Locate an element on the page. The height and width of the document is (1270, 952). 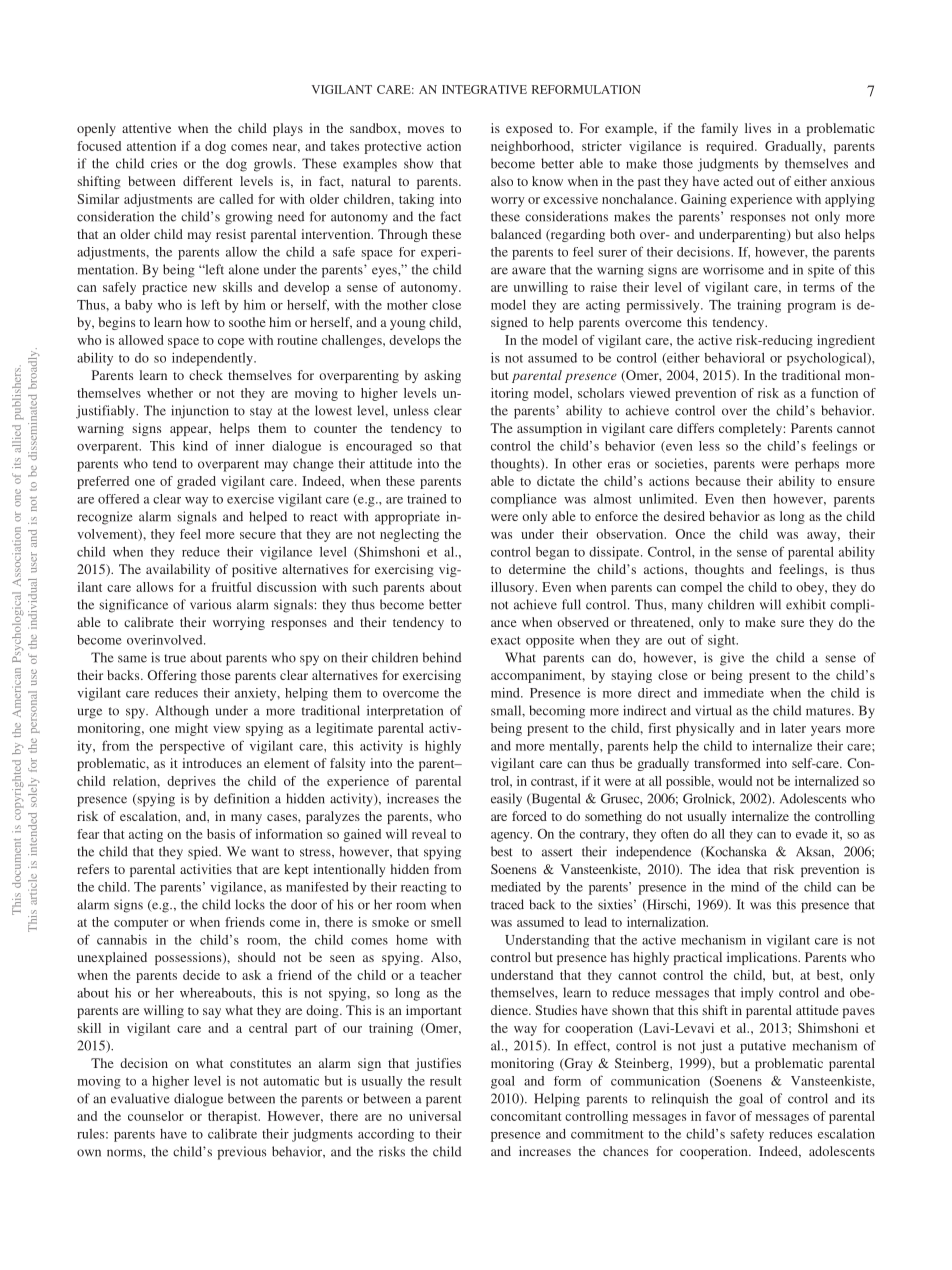
INTEGRATIVE is located at coordinates (484, 89).
